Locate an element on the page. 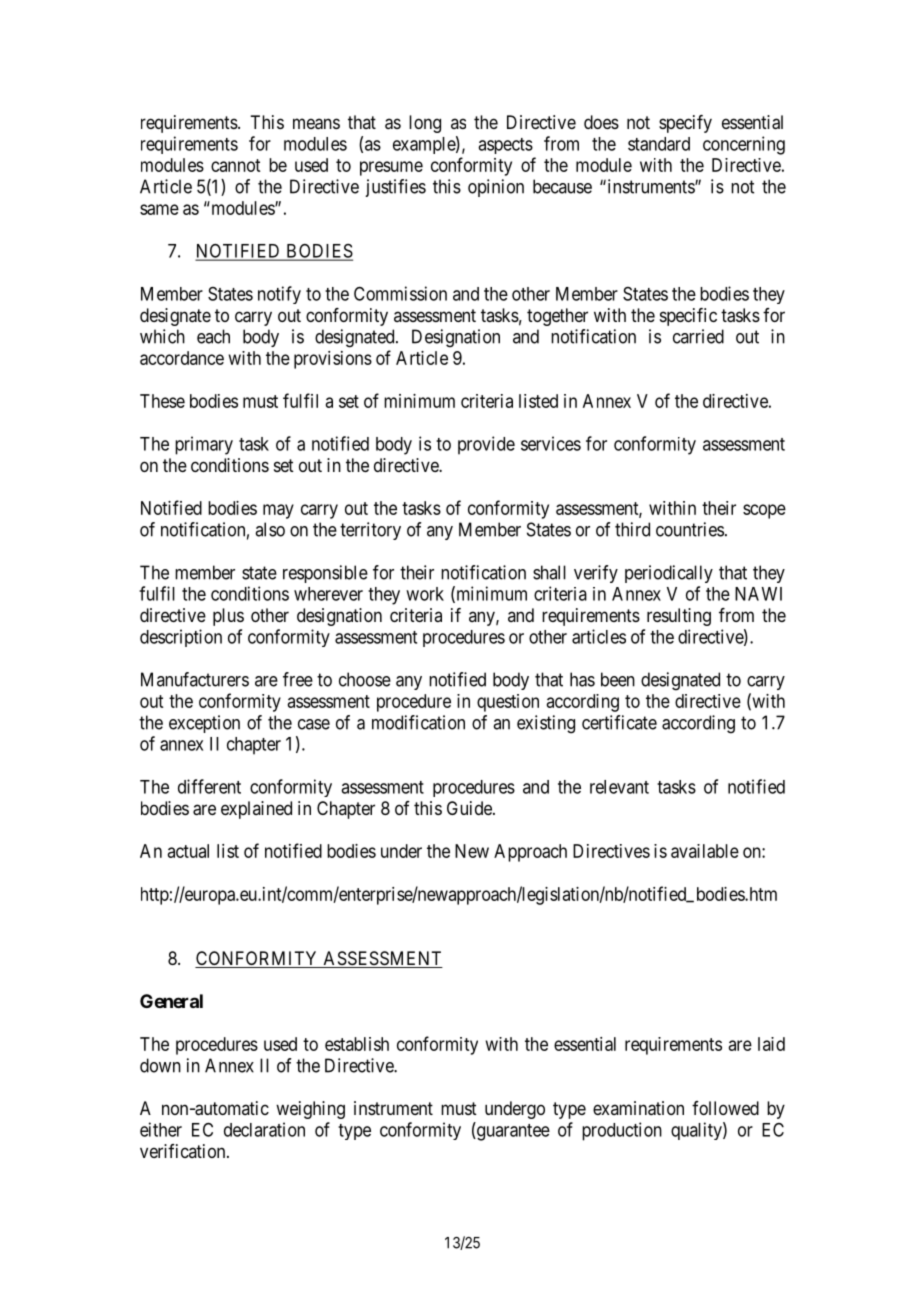 This page has width=924, height=1308. aspects is located at coordinates (505, 146).
